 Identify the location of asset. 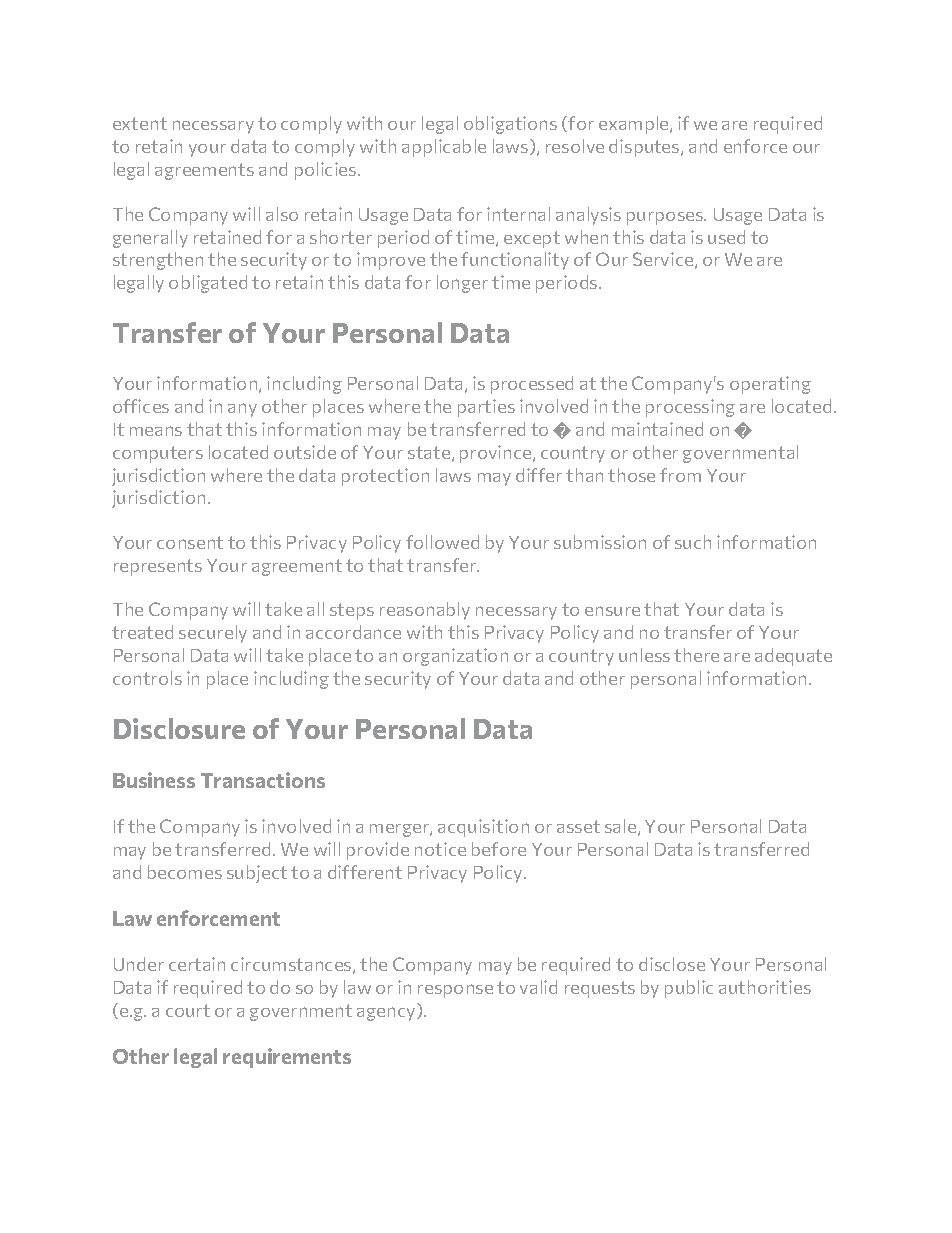
(578, 826).
